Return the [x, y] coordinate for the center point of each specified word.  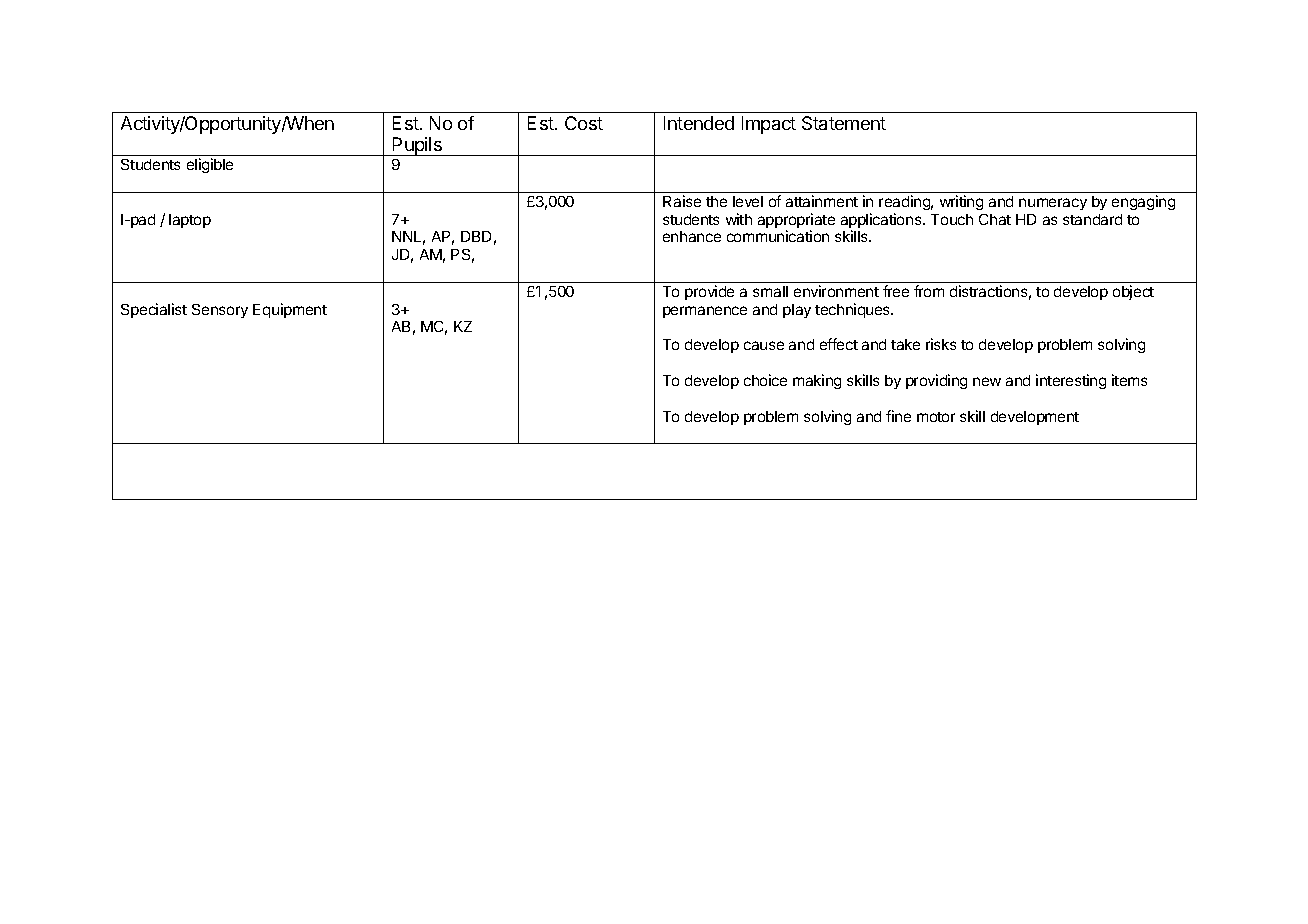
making [817, 381]
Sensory [220, 311]
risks [941, 344]
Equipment [290, 310]
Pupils [417, 146]
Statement [844, 123]
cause [764, 345]
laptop [190, 221]
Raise [682, 201]
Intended [699, 123]
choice [765, 380]
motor [936, 417]
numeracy [1053, 204]
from [929, 291]
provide [709, 292]
